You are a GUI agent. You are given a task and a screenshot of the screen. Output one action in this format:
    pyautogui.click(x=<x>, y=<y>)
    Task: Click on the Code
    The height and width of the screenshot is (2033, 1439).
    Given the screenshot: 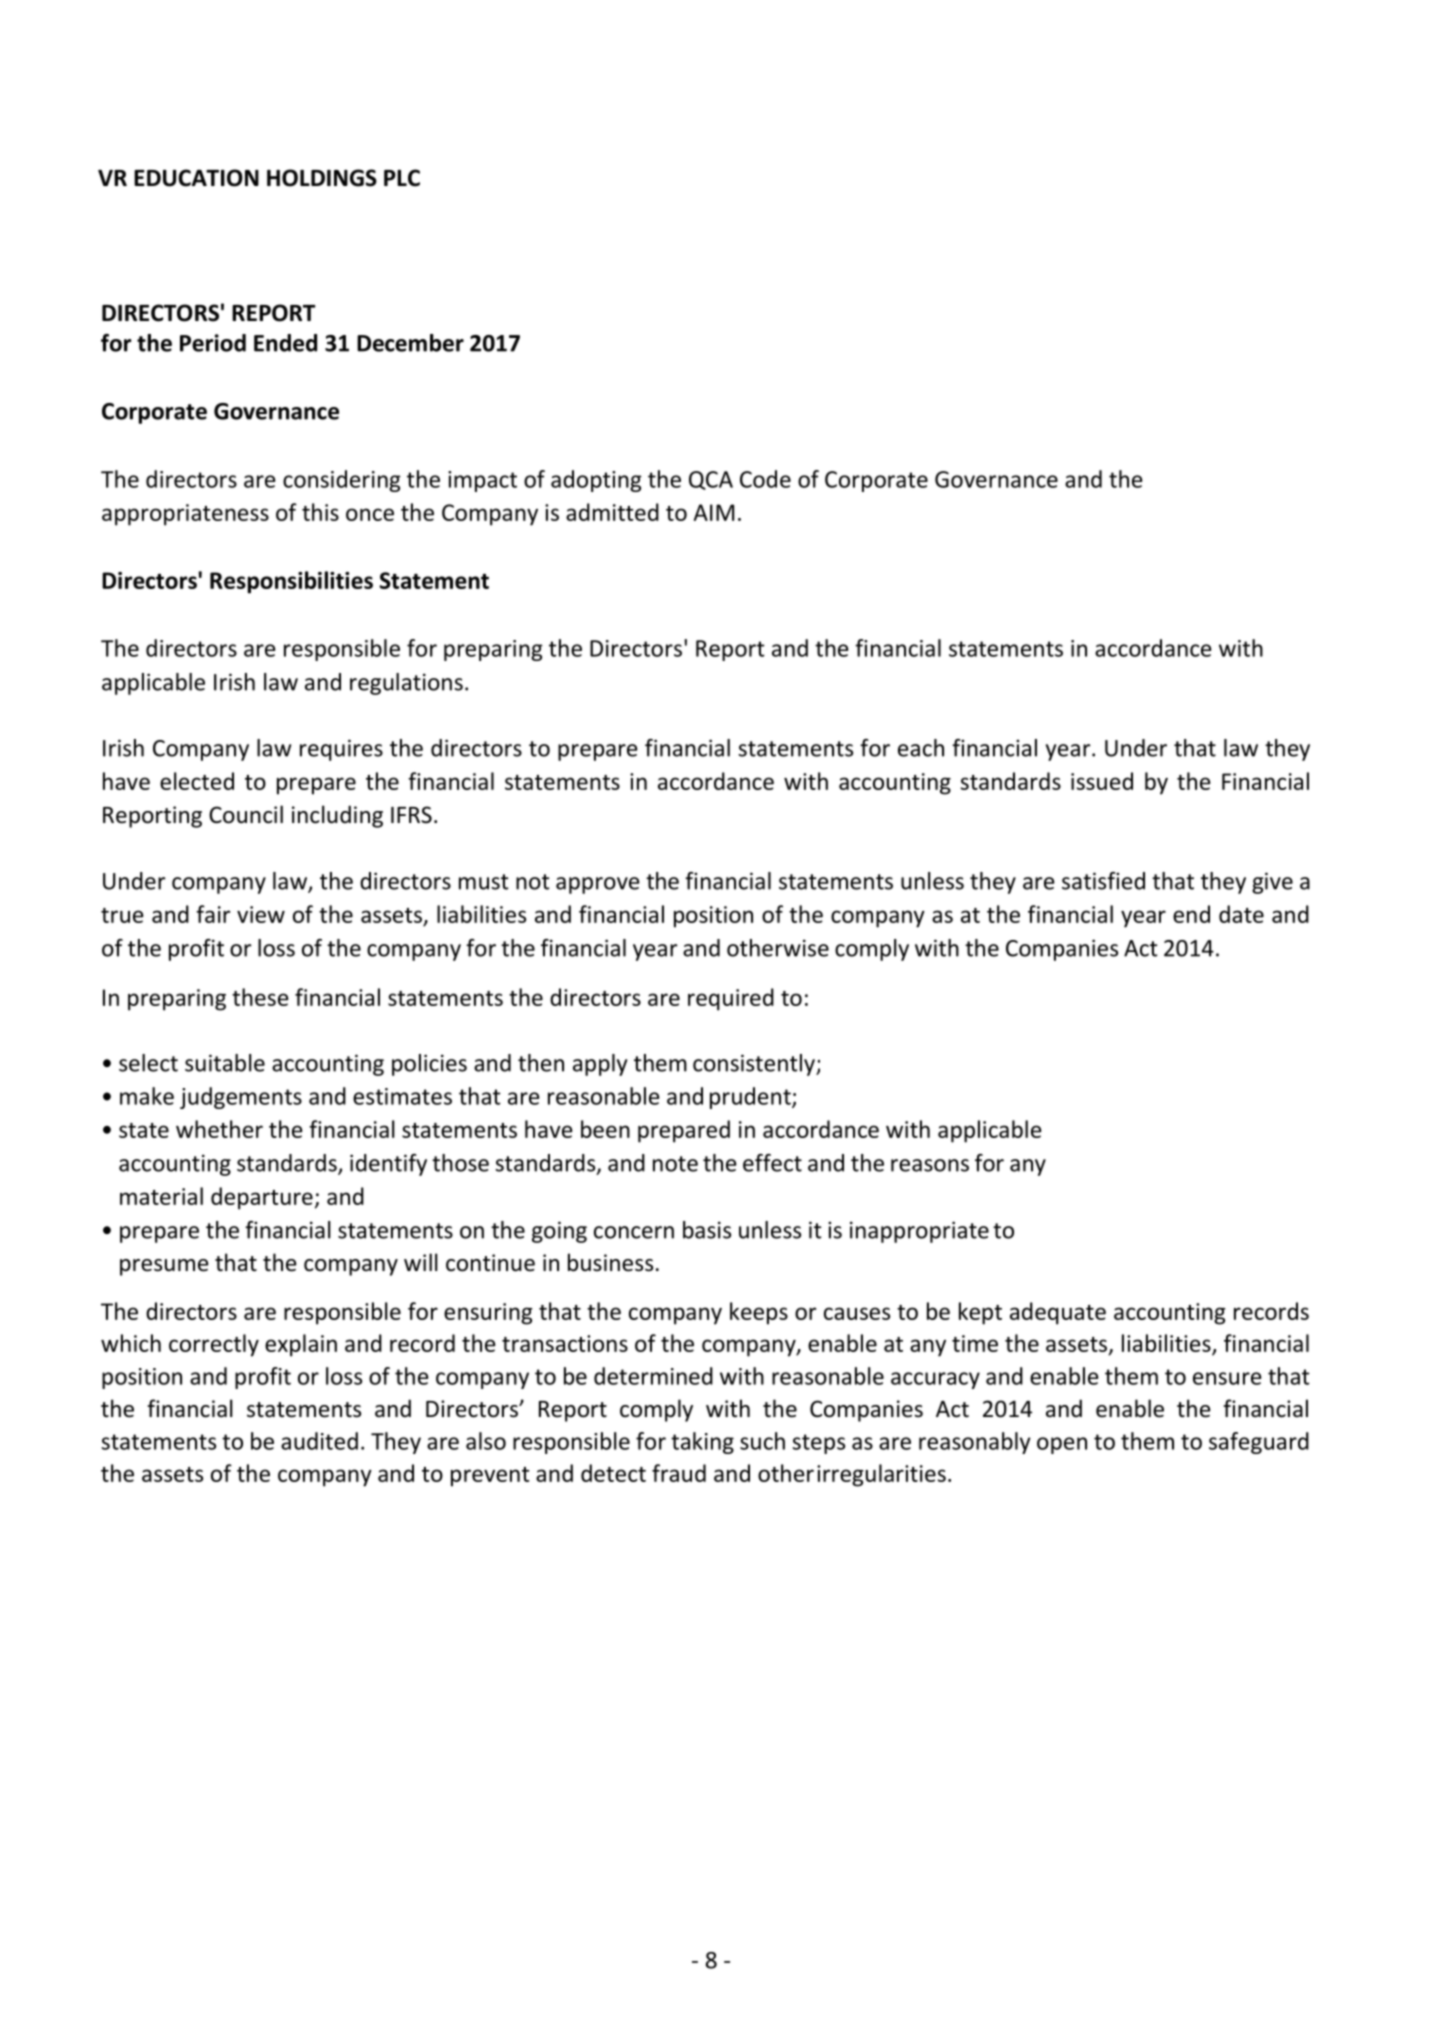 What is the action you would take?
    pyautogui.click(x=765, y=479)
